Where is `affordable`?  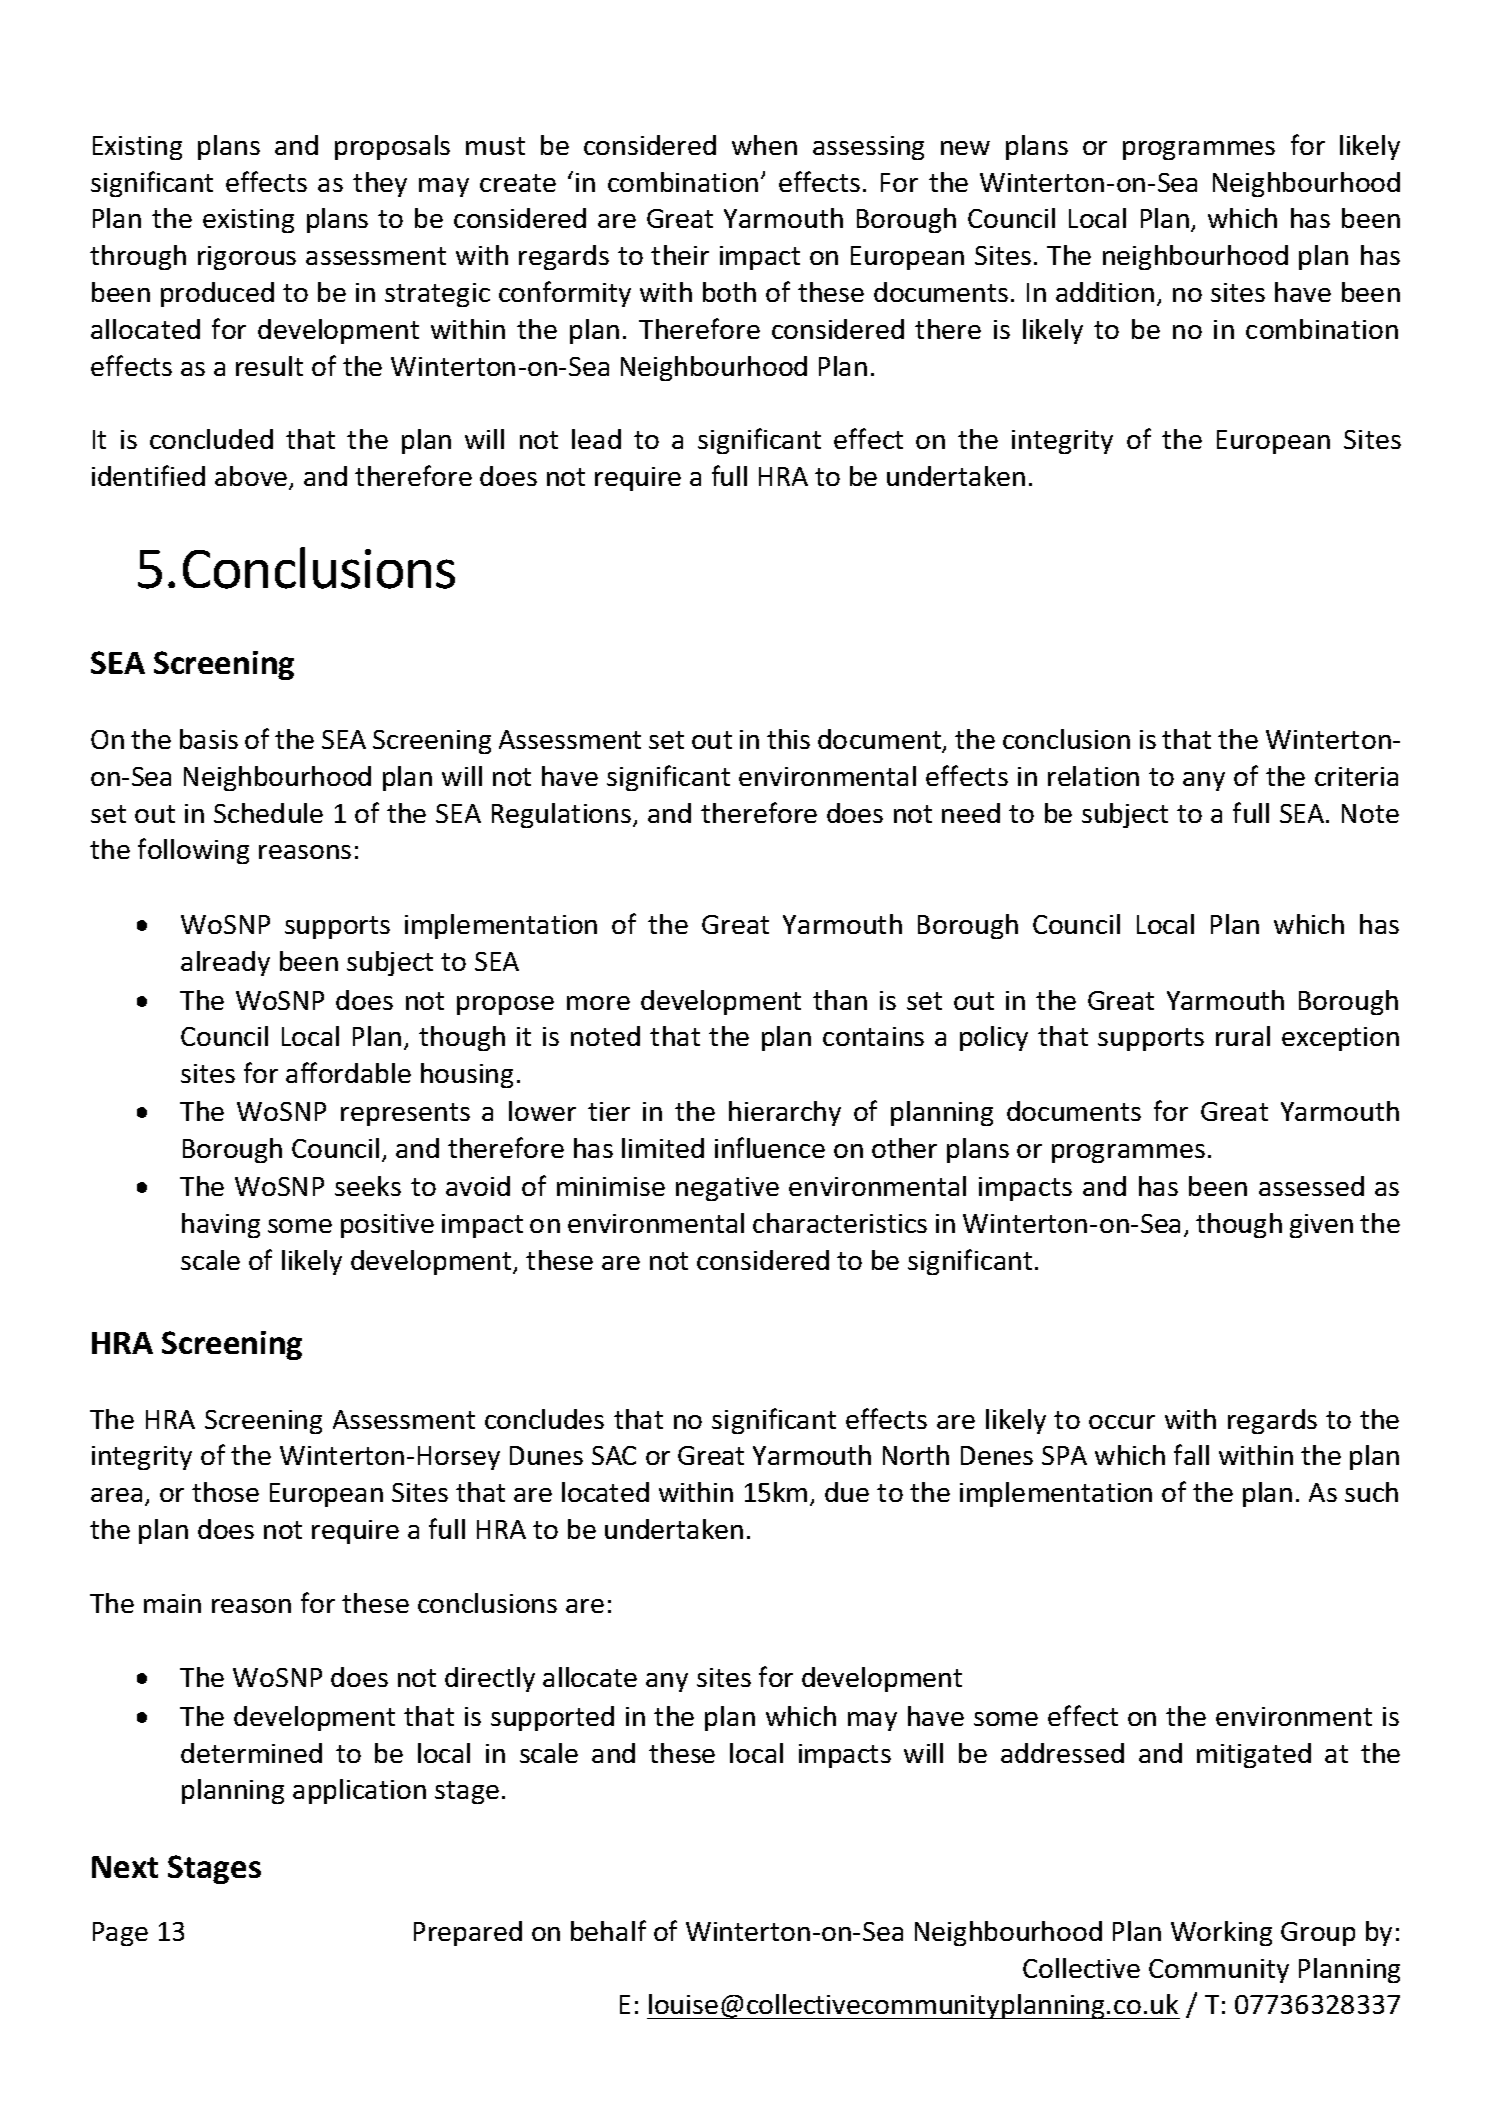 affordable is located at coordinates (348, 1072).
